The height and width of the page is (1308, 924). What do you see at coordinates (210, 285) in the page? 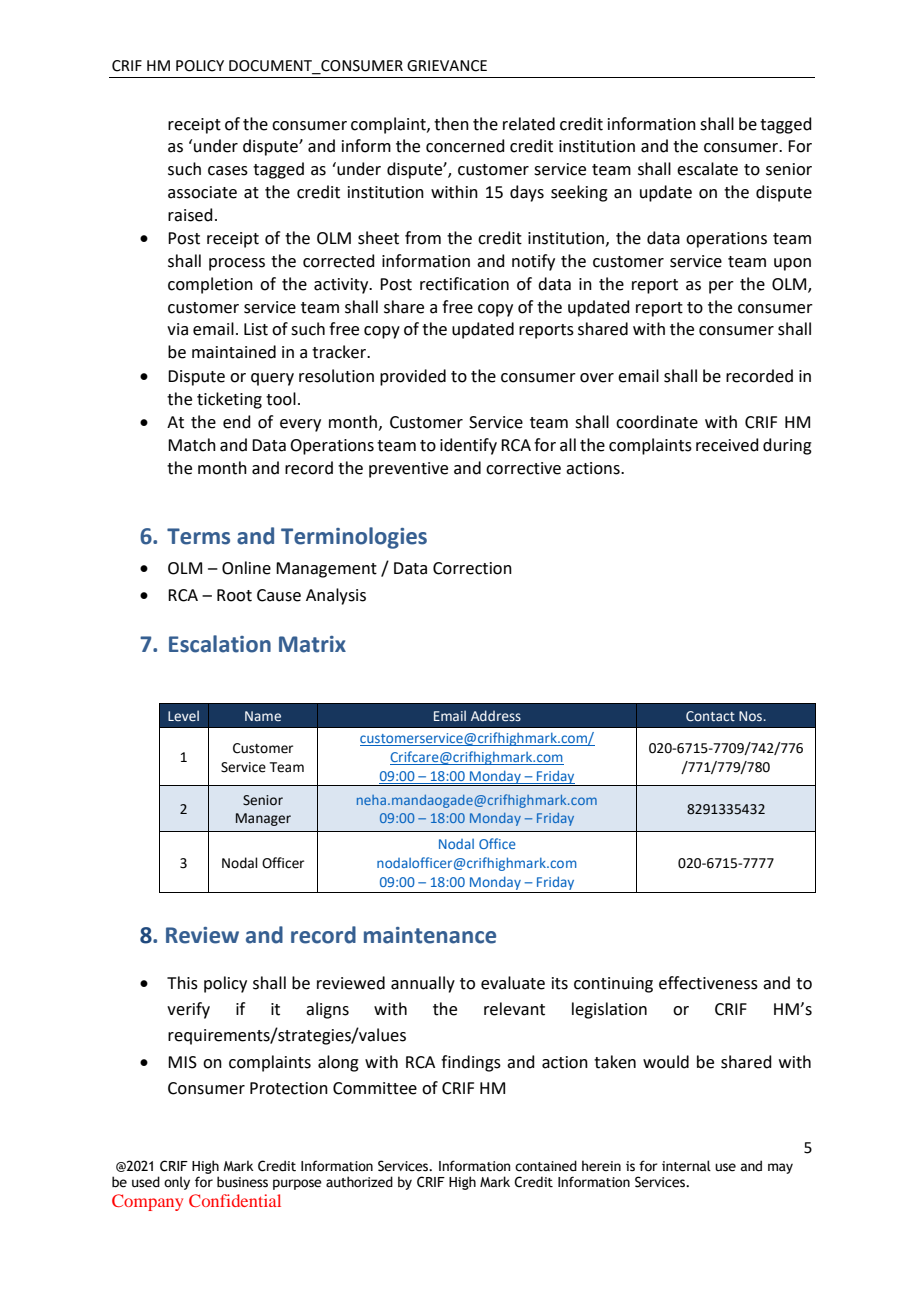
I see `completion` at bounding box center [210, 285].
